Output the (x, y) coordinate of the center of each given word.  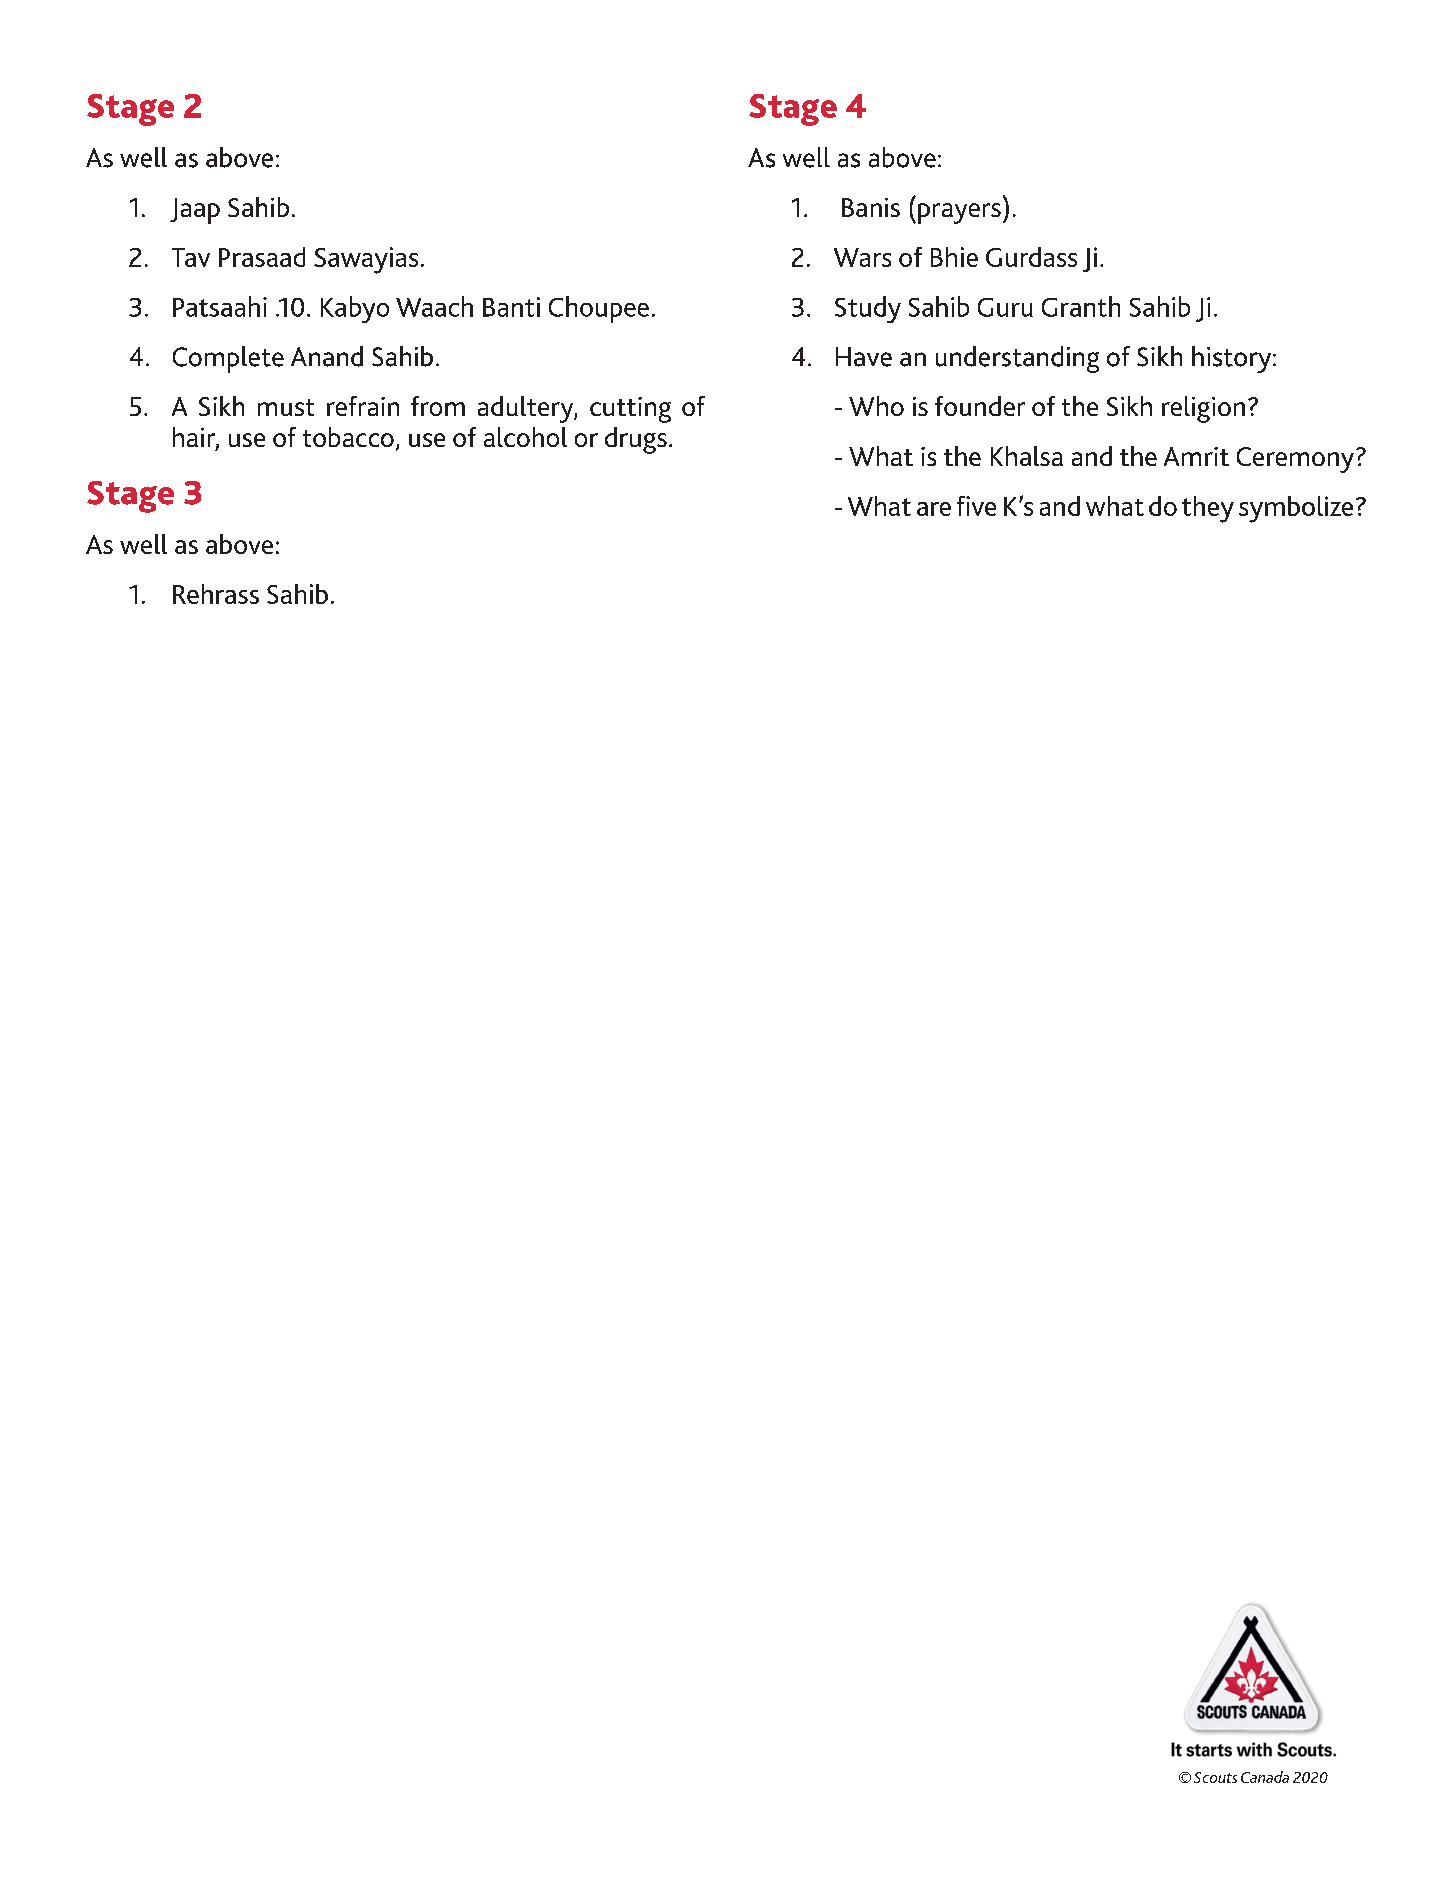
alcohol (525, 437)
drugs (636, 440)
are (934, 509)
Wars (862, 257)
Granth (1081, 306)
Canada (1265, 1777)
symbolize (1296, 509)
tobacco (348, 437)
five (976, 506)
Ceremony (1295, 460)
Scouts (1215, 1777)
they (1208, 509)
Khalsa (1027, 456)
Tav (191, 257)
